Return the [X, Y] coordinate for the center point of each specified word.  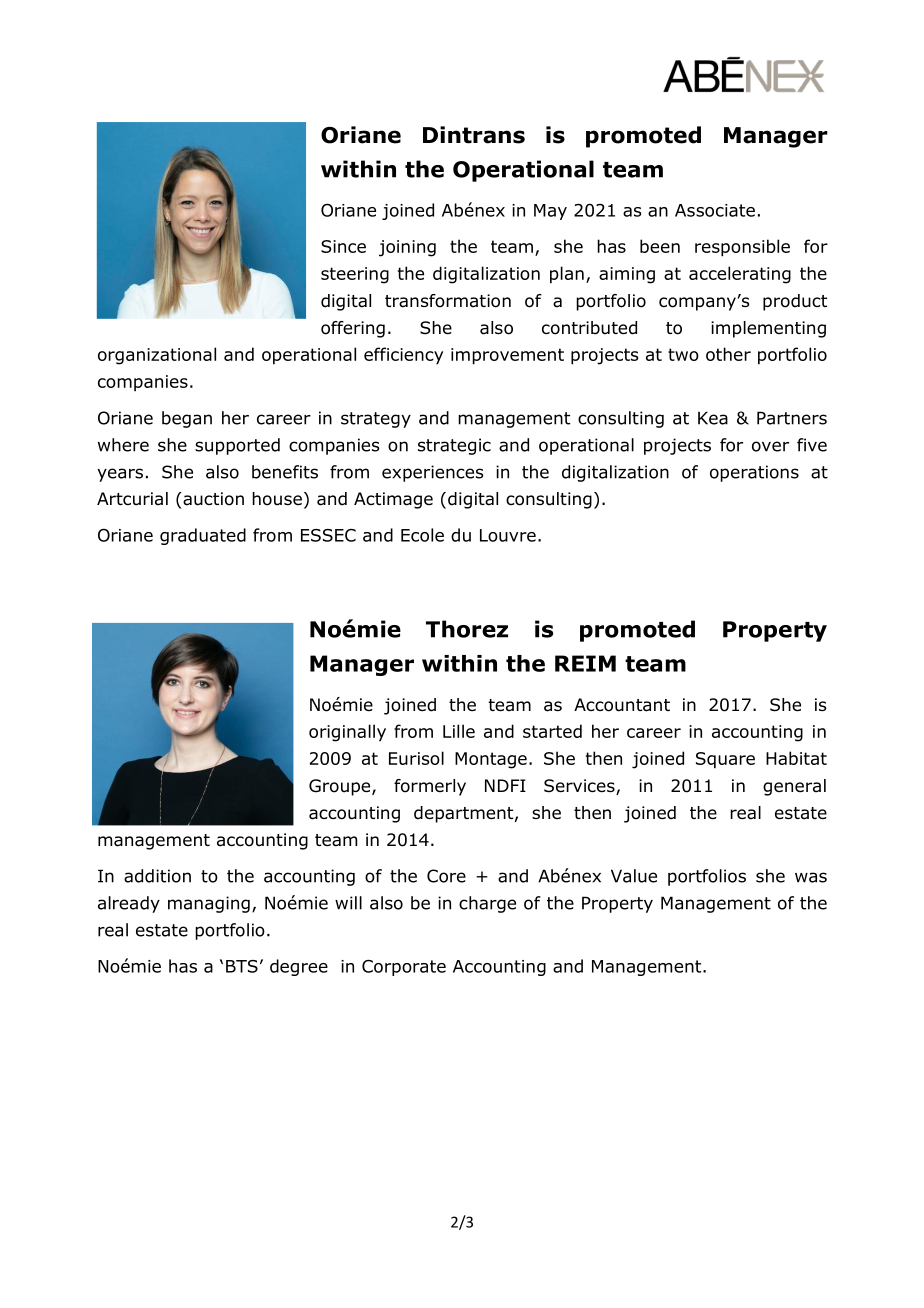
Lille [459, 731]
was [811, 877]
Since [343, 246]
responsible [742, 248]
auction [213, 499]
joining [407, 248]
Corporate [404, 968]
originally [347, 733]
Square [725, 760]
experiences [433, 473]
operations [754, 473]
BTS [242, 966]
